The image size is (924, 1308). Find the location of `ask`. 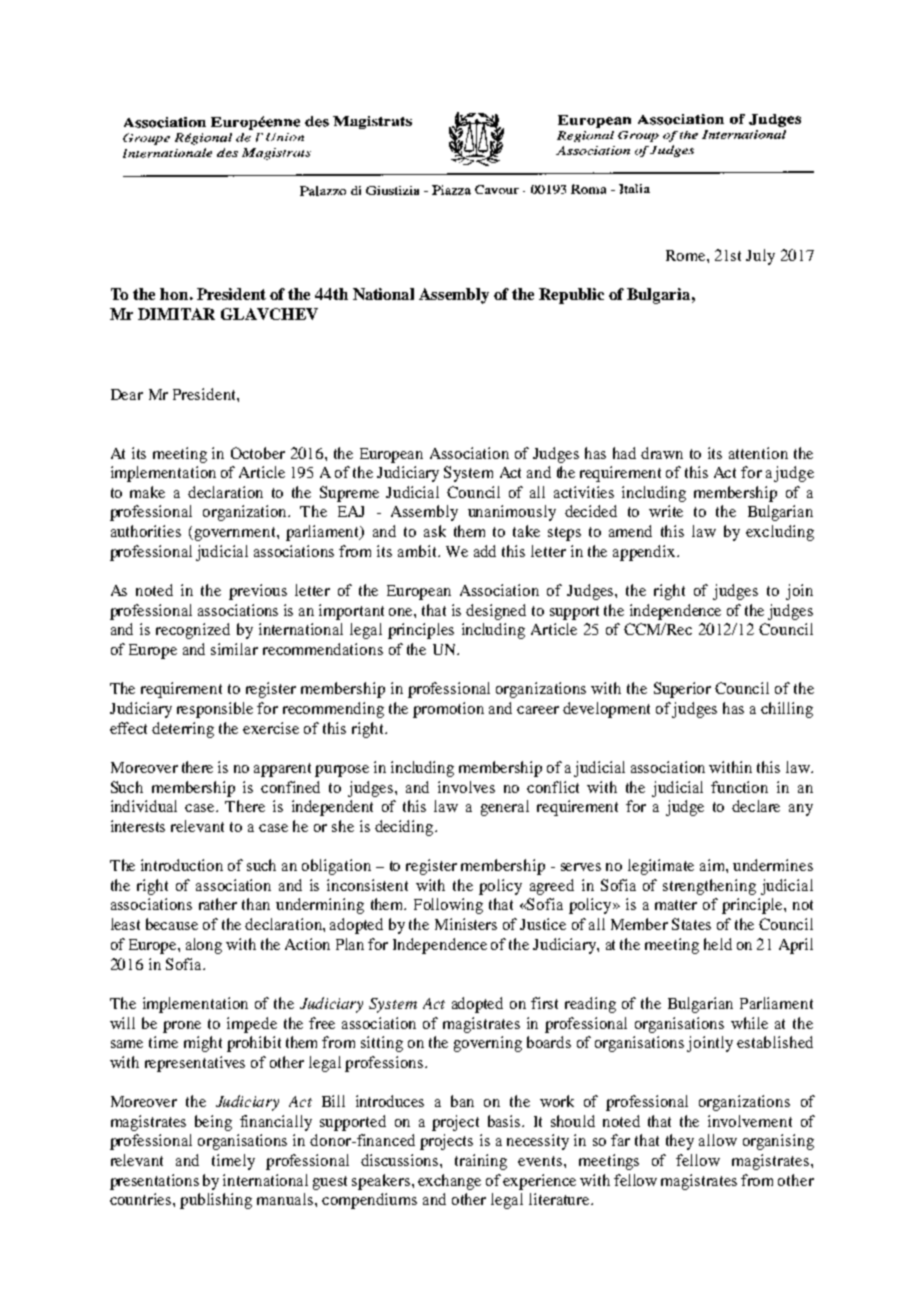

ask is located at coordinates (435, 531).
